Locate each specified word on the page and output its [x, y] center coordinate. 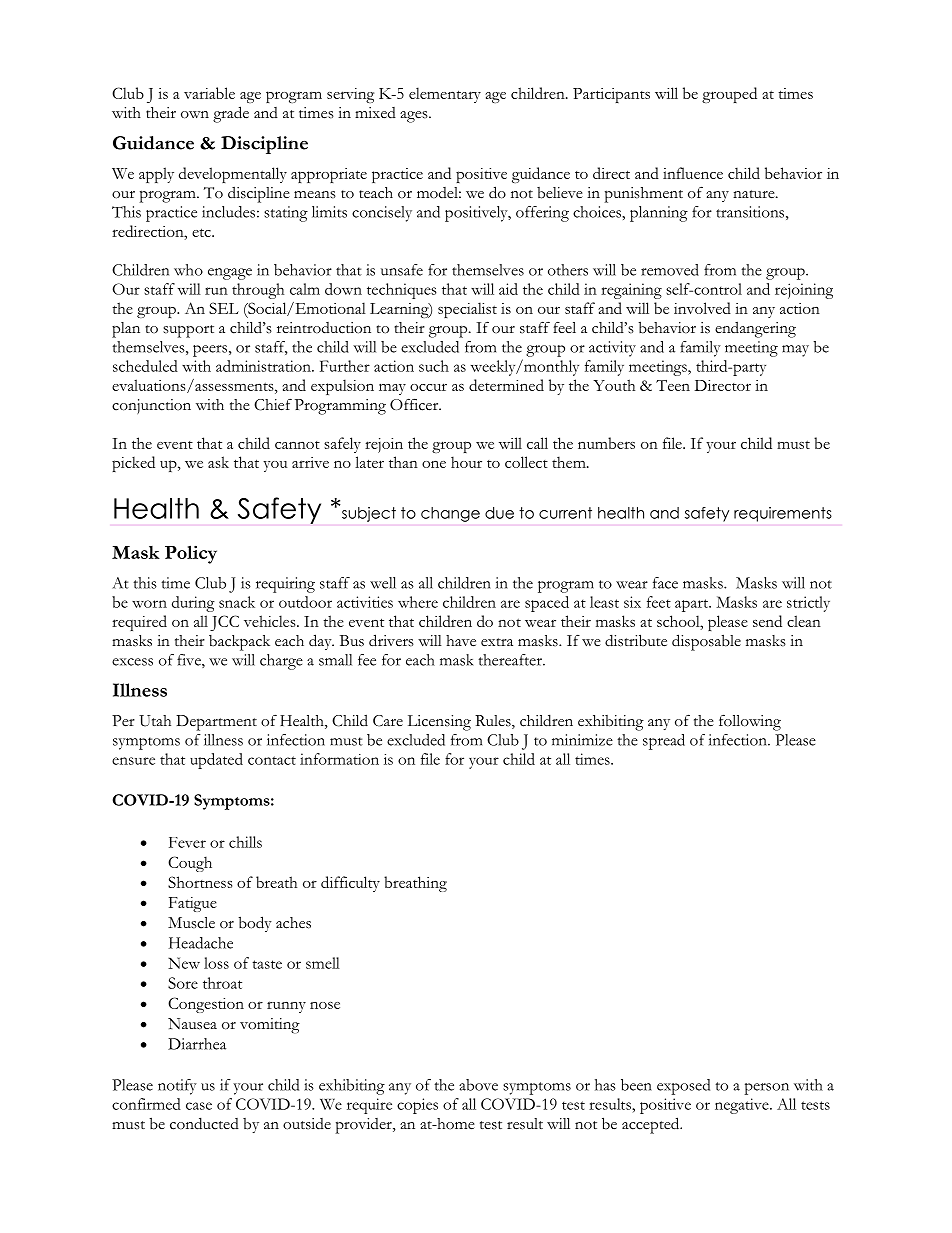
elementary [445, 95]
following [750, 722]
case [199, 1106]
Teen [673, 385]
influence [693, 173]
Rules [494, 722]
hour [466, 462]
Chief [273, 404]
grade [231, 114]
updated [216, 761]
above [478, 1085]
